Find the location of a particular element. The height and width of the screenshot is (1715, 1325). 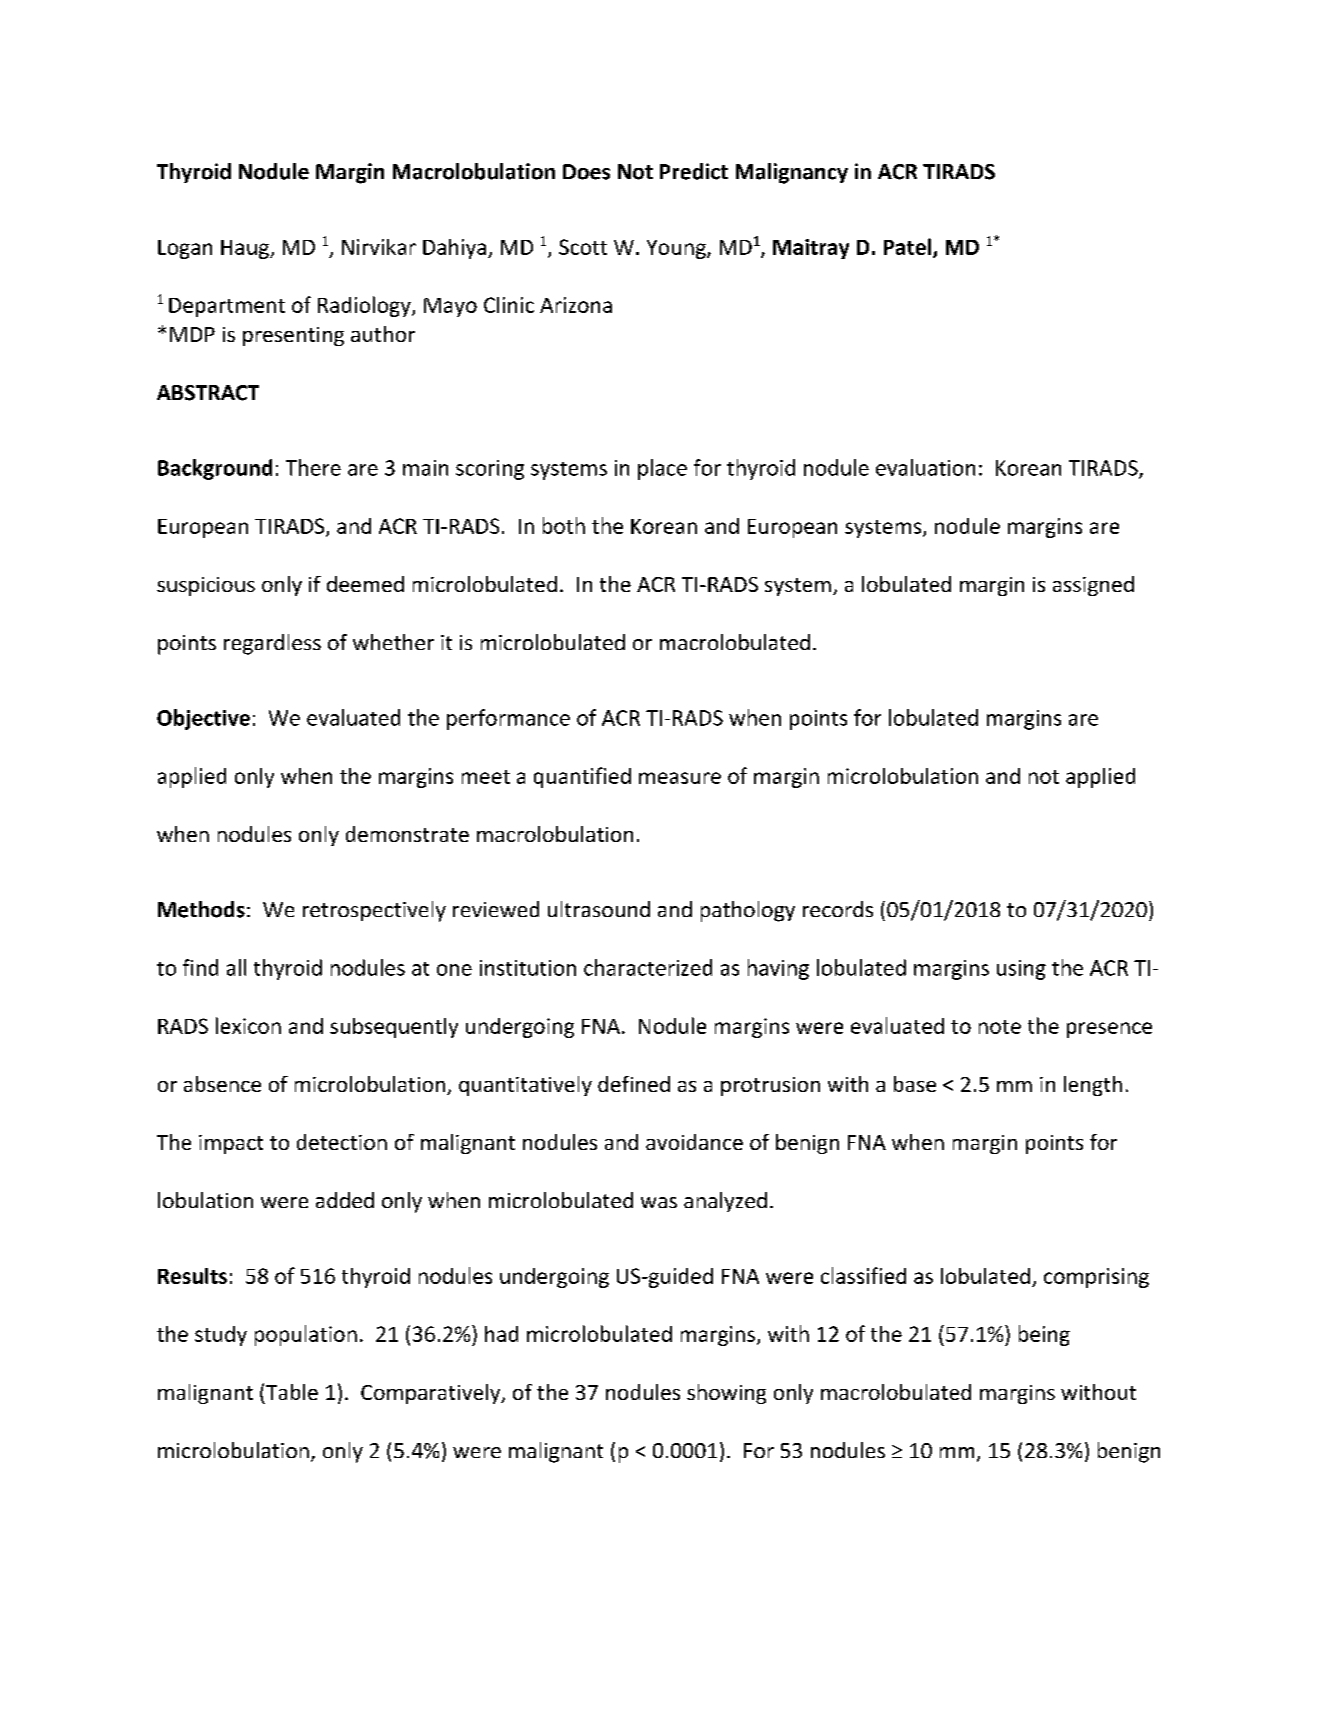

Young is located at coordinates (677, 249).
